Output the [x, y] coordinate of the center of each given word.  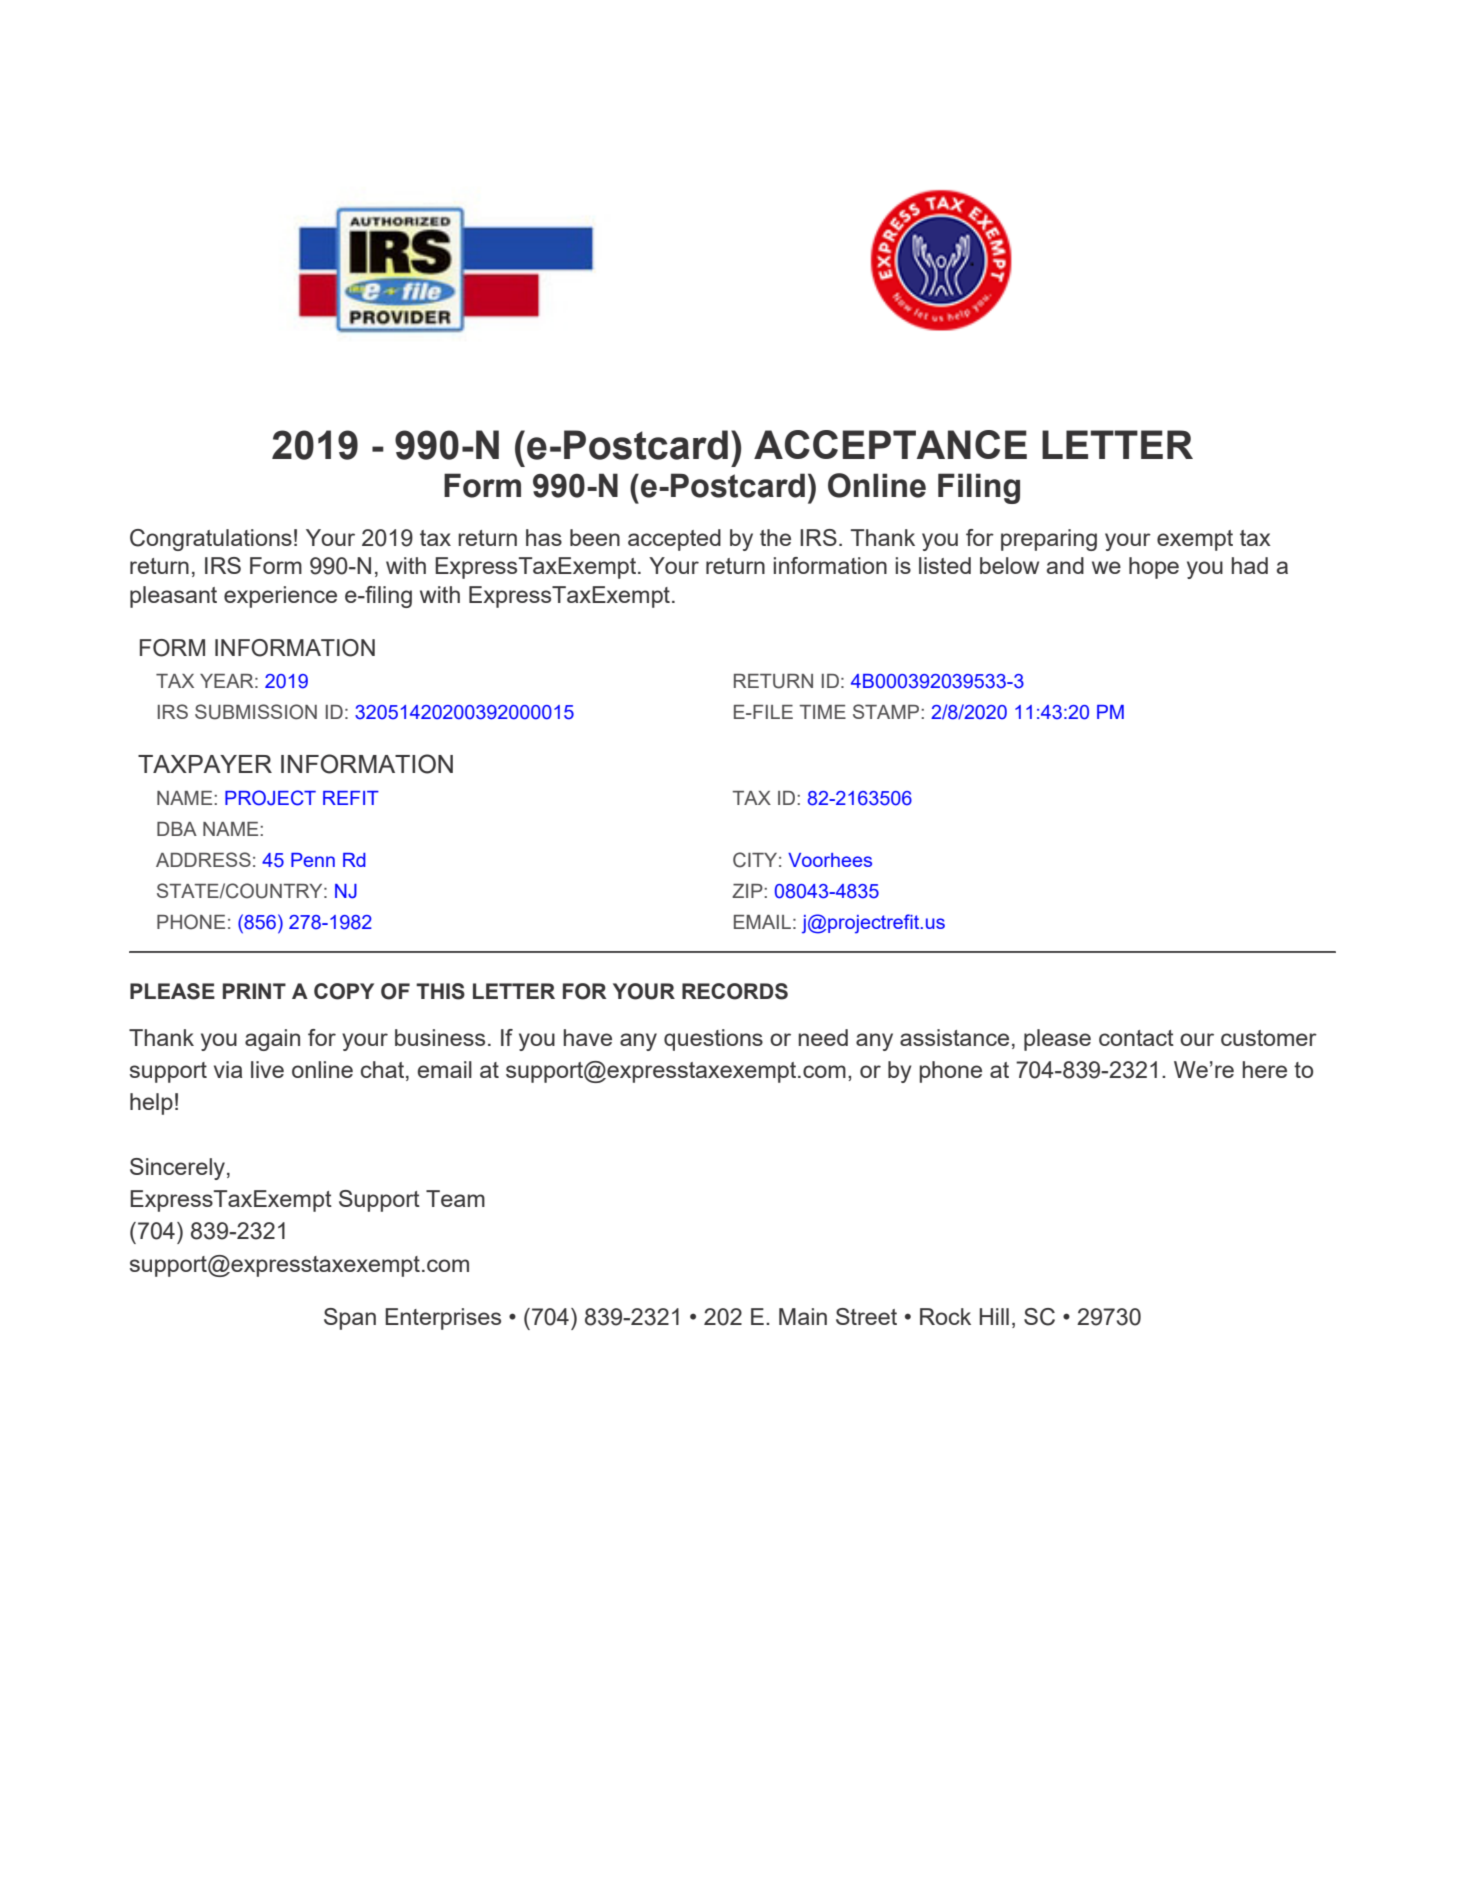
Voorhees [830, 860]
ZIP [748, 891]
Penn [313, 860]
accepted [674, 540]
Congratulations [211, 540]
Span [350, 1319]
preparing [1049, 540]
